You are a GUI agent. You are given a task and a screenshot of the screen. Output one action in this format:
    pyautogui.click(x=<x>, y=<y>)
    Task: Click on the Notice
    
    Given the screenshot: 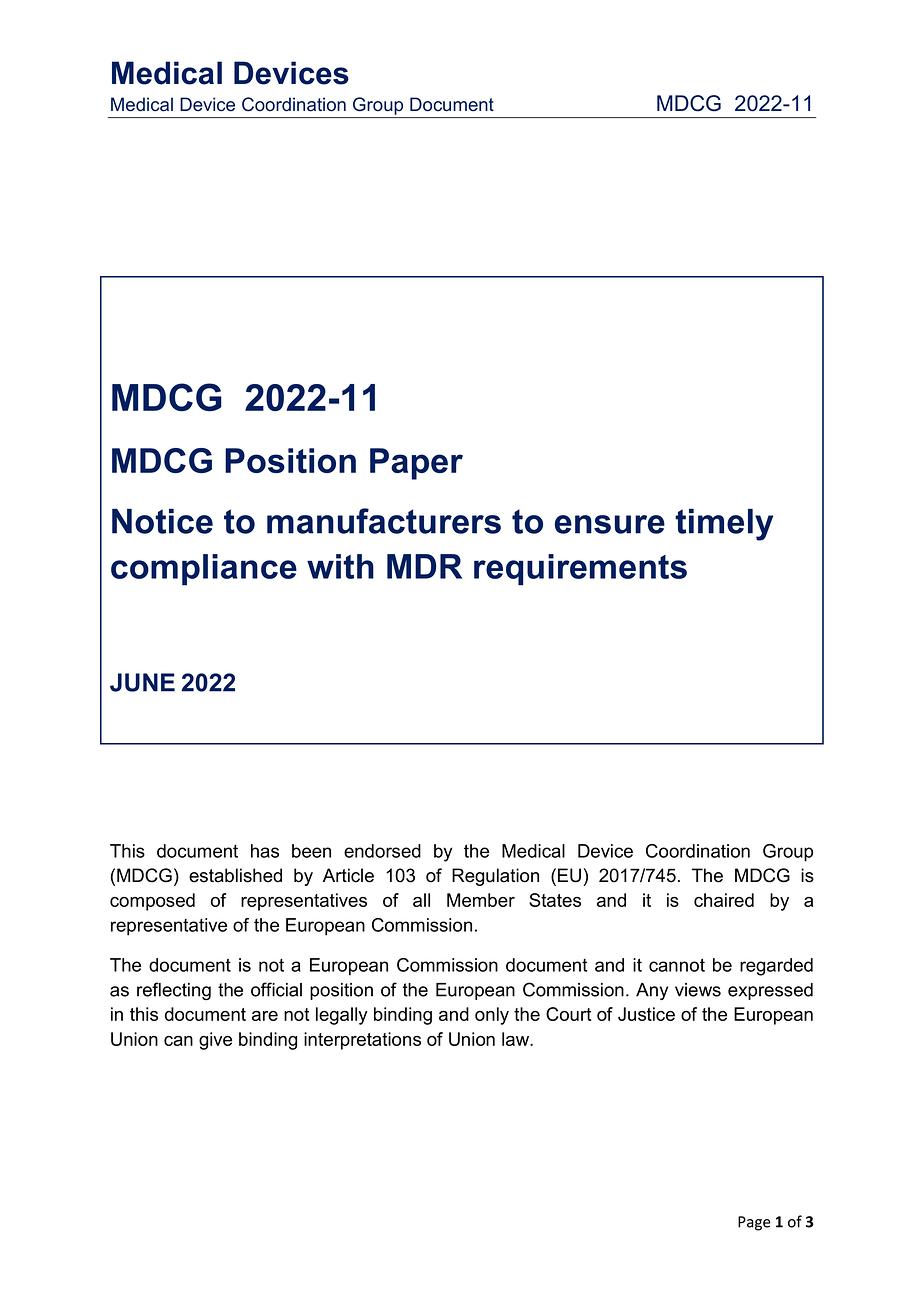 What is the action you would take?
    pyautogui.click(x=162, y=521)
